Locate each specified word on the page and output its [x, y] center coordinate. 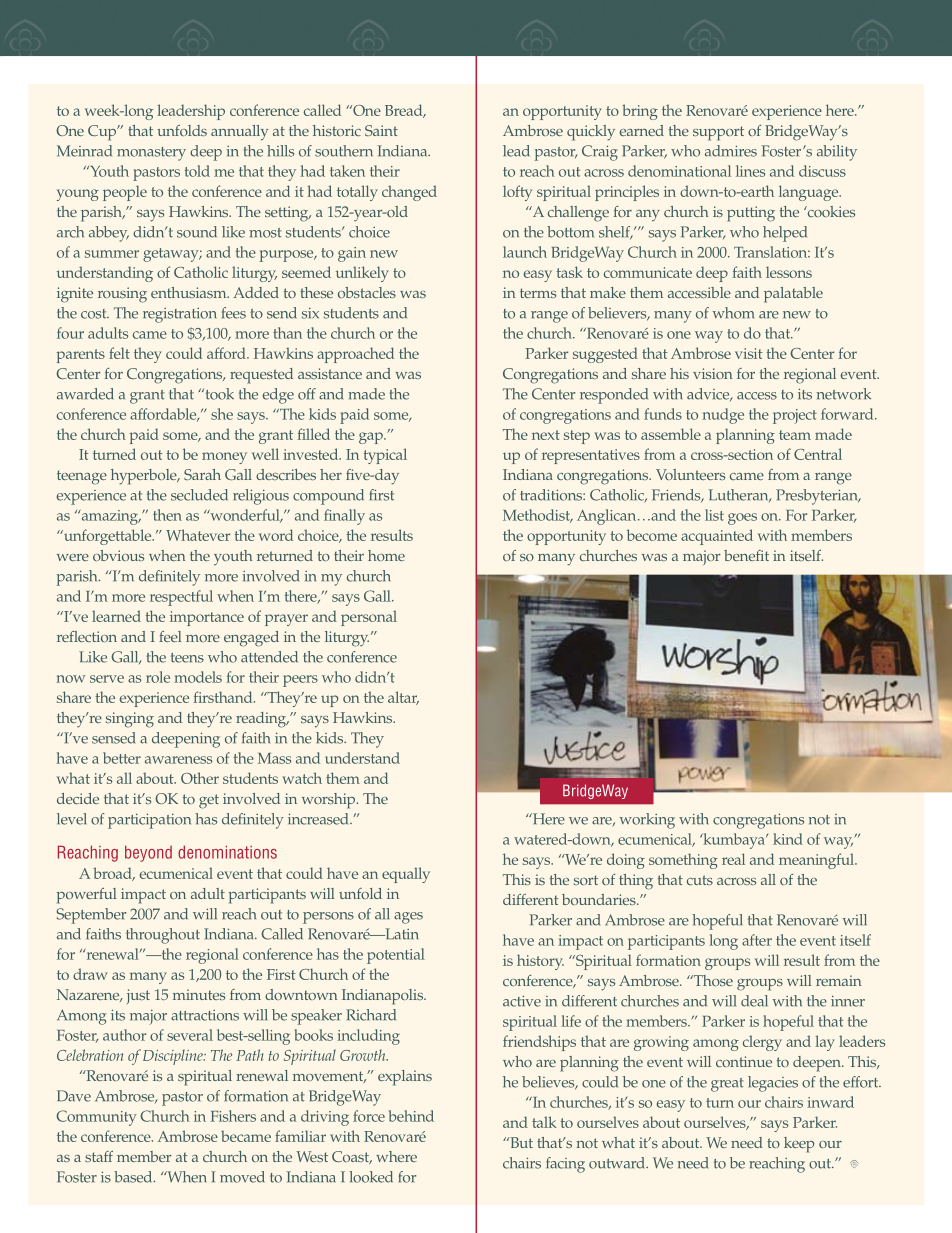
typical [385, 456]
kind [788, 839]
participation [149, 821]
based [134, 1177]
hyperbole [145, 477]
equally [406, 875]
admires [731, 151]
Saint [381, 130]
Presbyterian [818, 497]
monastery [151, 154]
